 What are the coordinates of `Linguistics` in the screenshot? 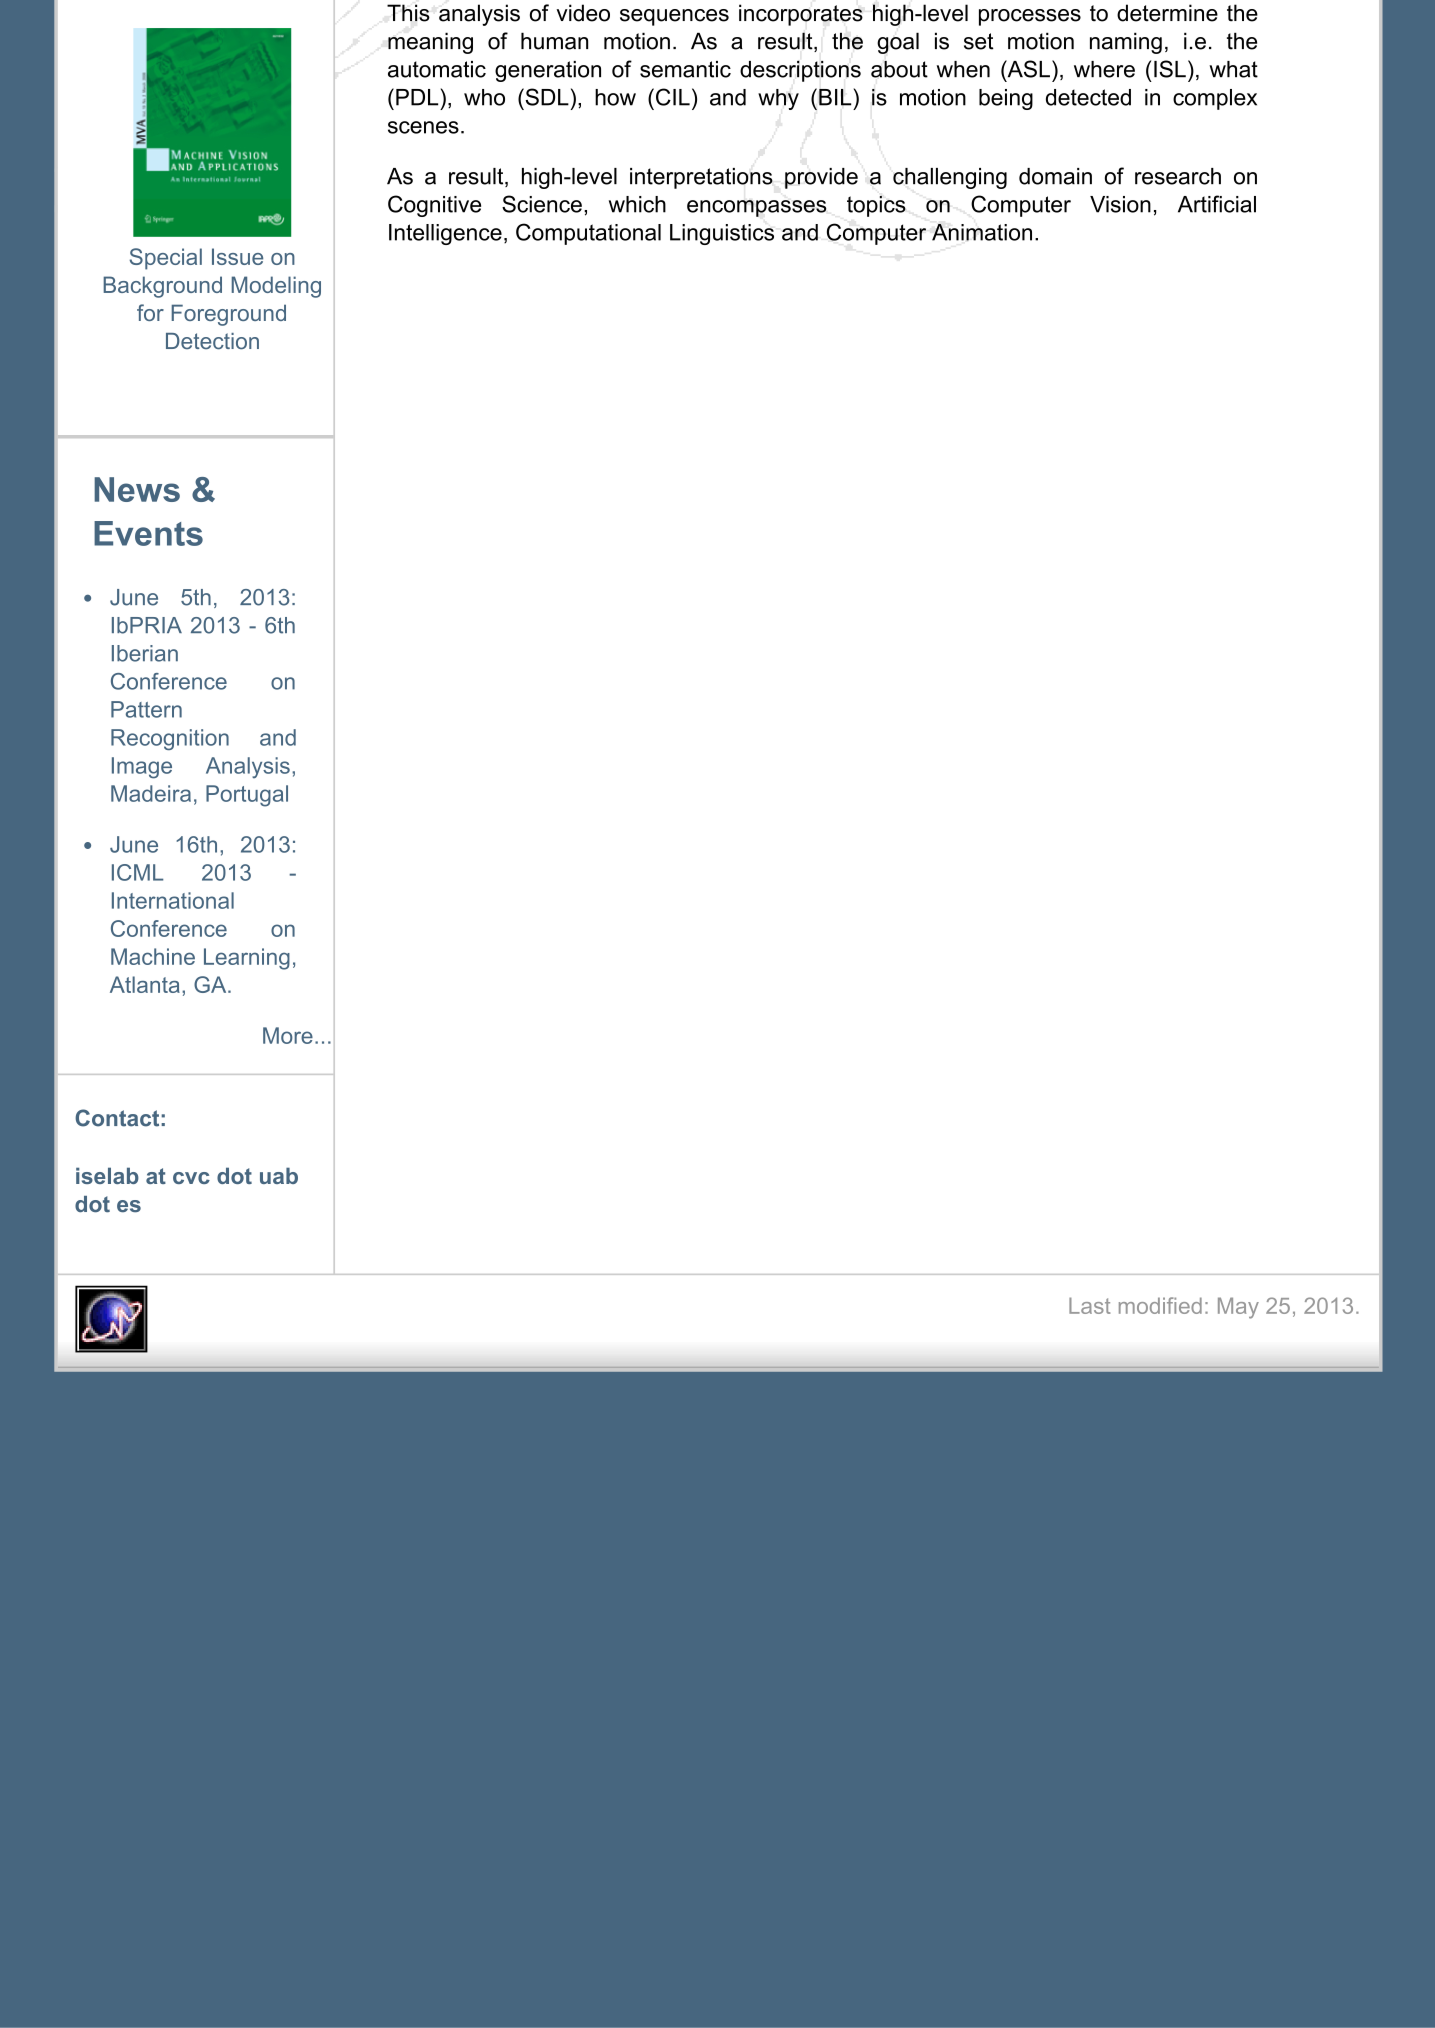 It's located at (722, 234).
